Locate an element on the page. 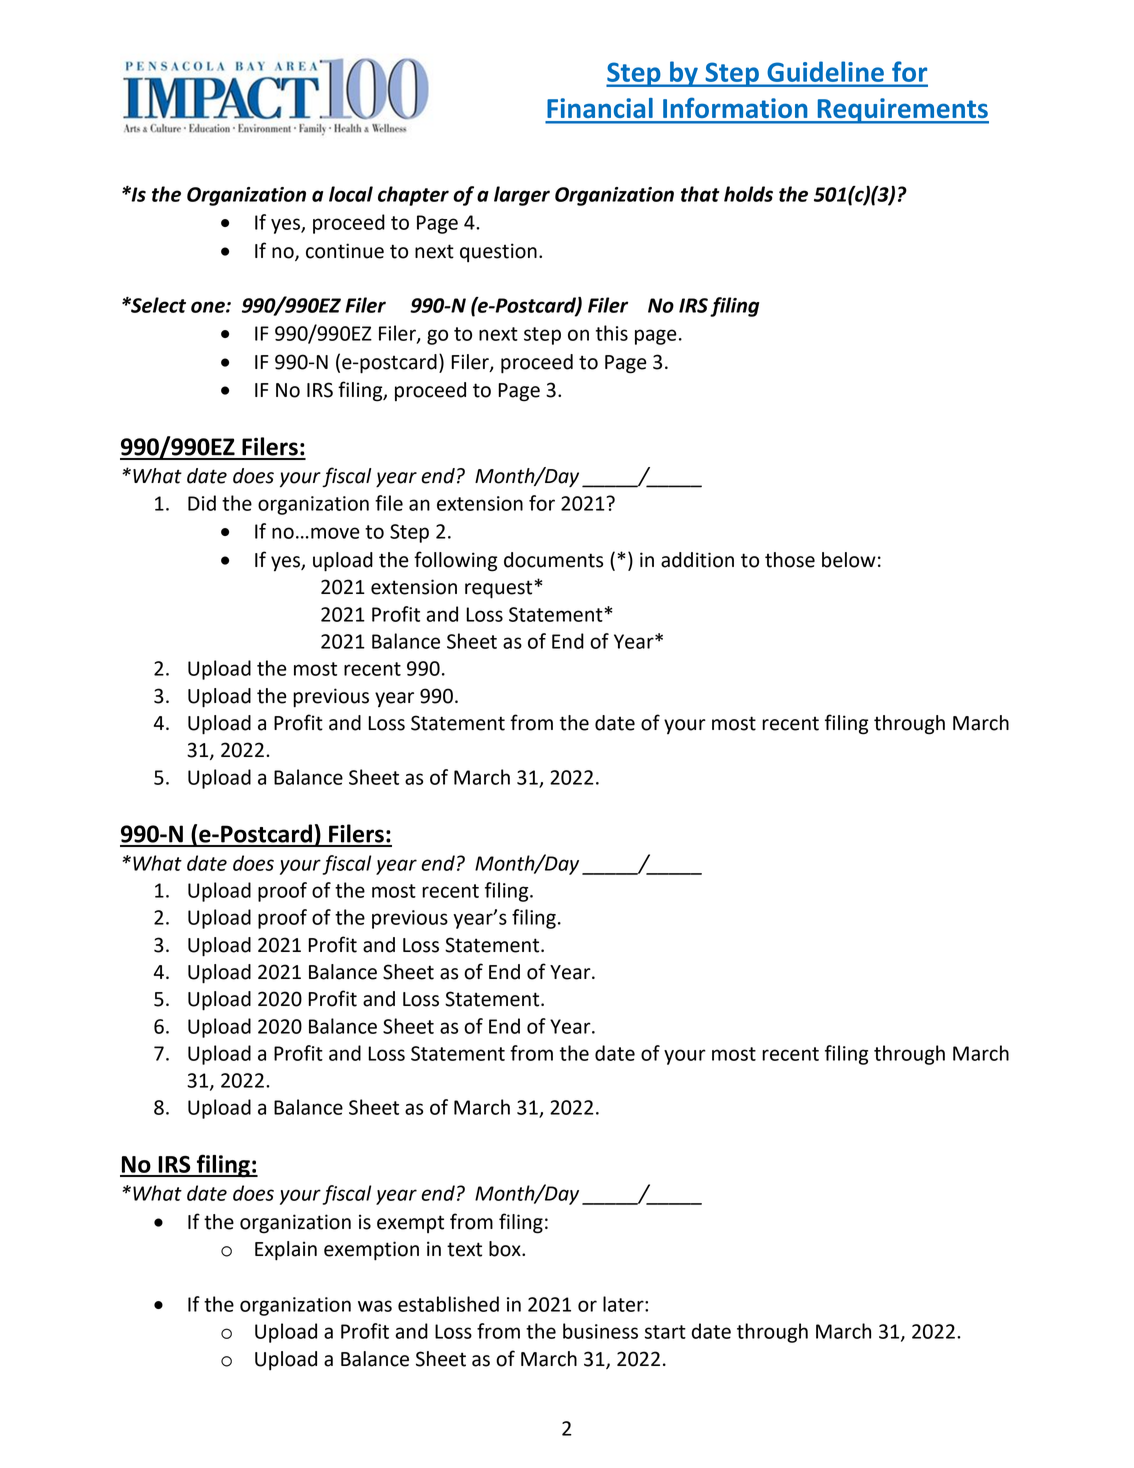 The width and height of the image is (1134, 1468). Guideline is located at coordinates (826, 72).
